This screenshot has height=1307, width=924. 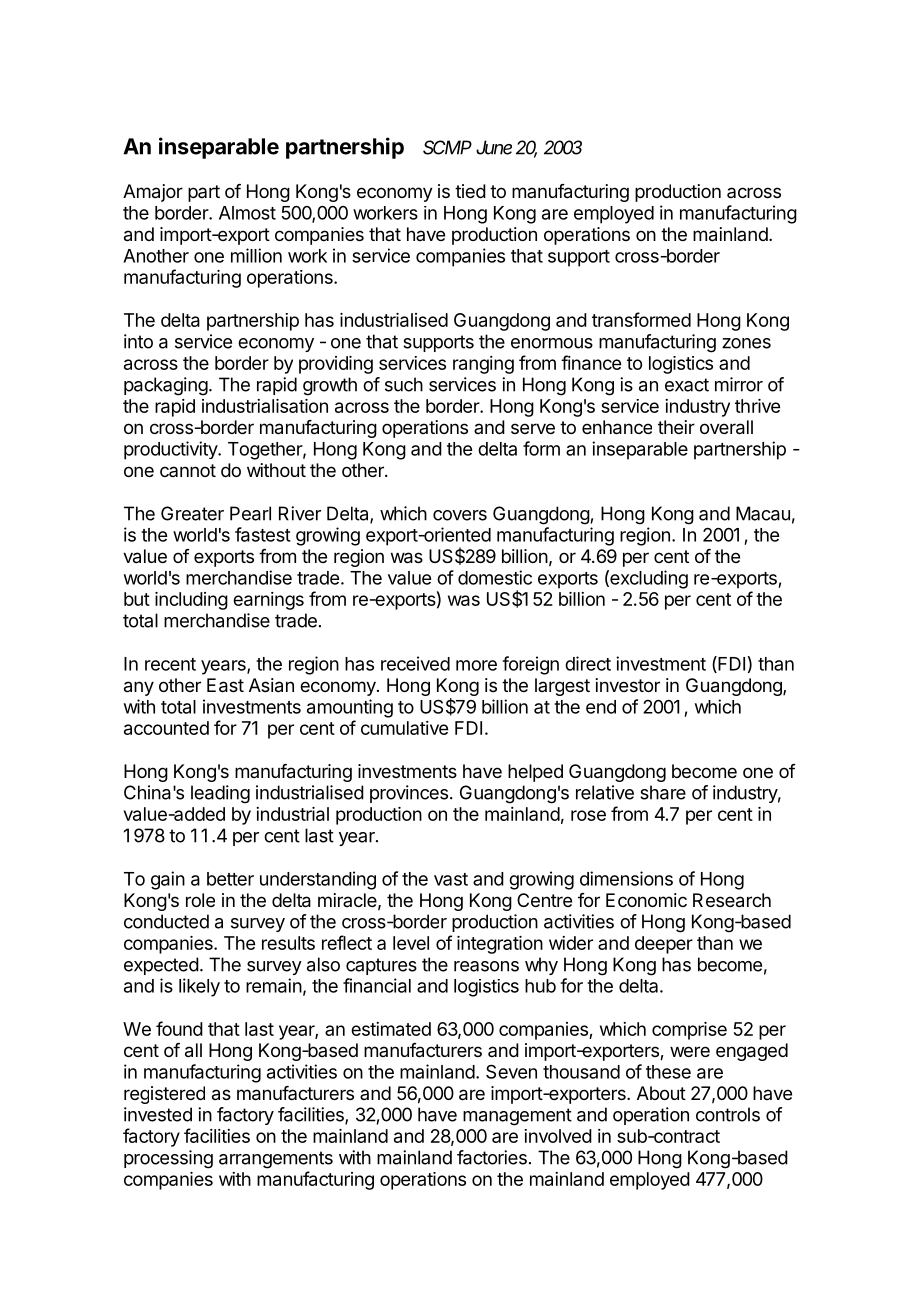 I want to click on tied, so click(x=470, y=191).
